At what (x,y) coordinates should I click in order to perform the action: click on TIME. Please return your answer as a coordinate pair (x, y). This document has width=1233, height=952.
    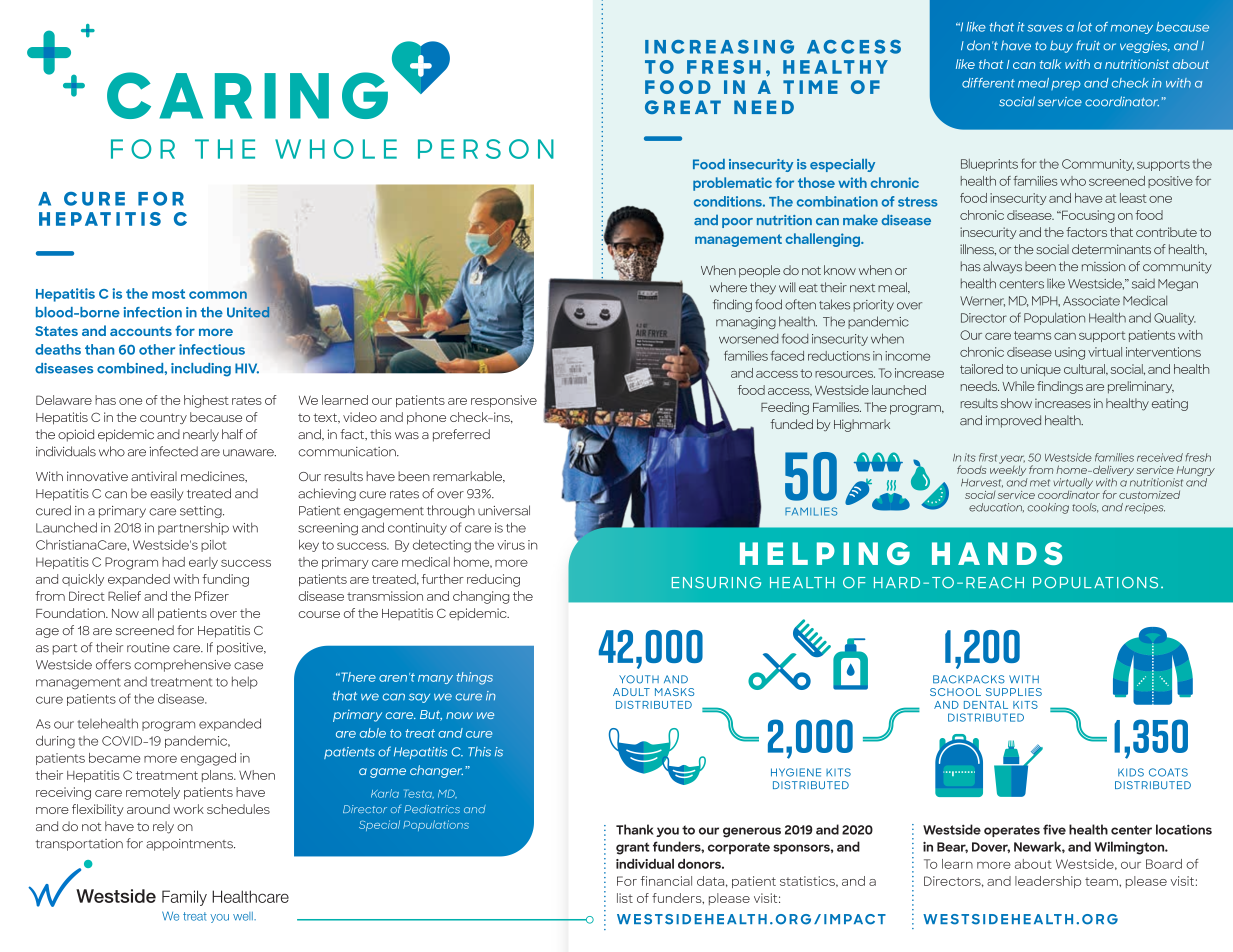
    Looking at the image, I should click on (810, 87).
